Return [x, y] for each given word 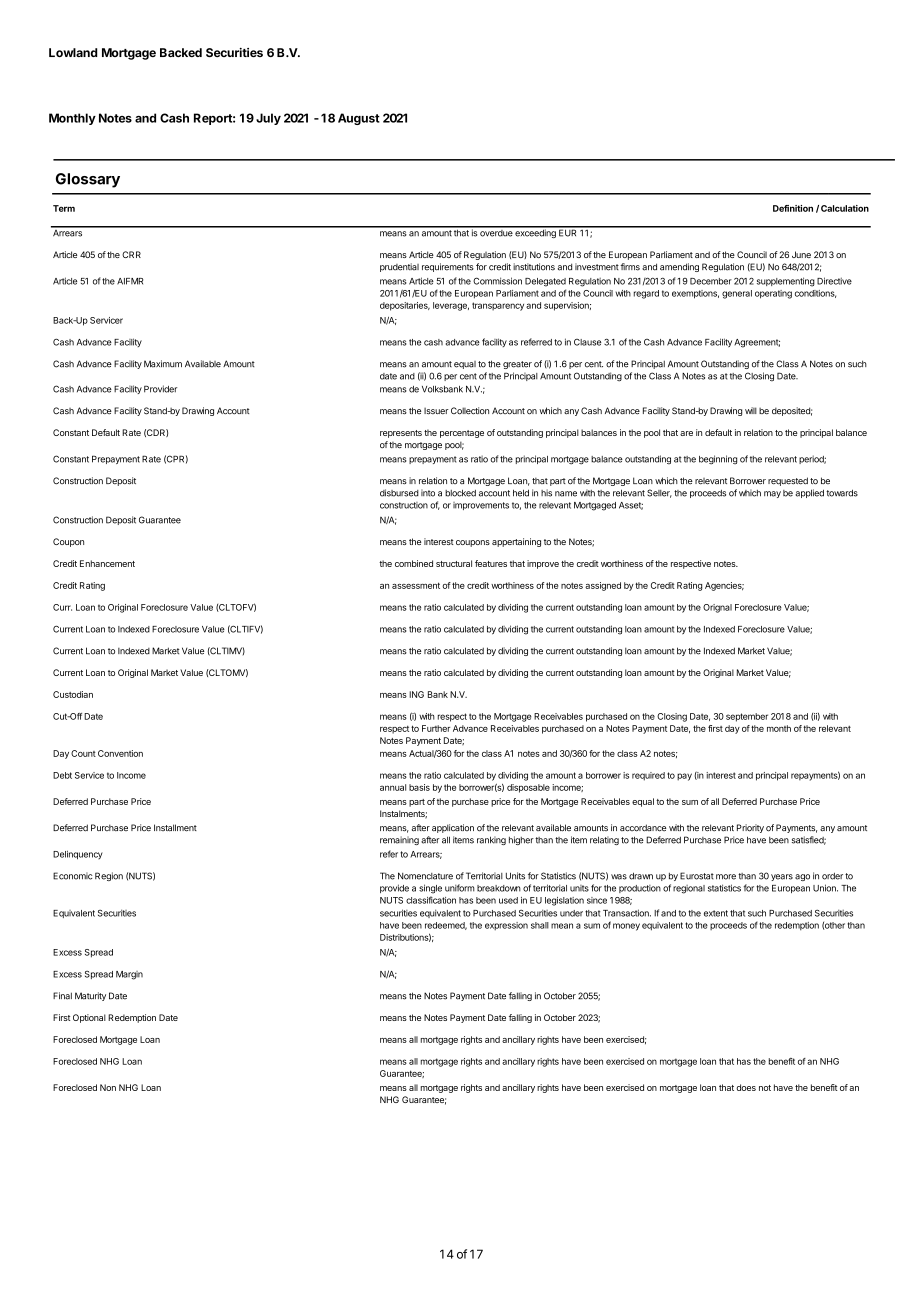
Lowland [73, 52]
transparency [498, 306]
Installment [175, 828]
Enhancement [107, 563]
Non [108, 1087]
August [359, 119]
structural [454, 563]
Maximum [163, 364]
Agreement [757, 343]
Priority [750, 828]
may [772, 494]
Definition [793, 208]
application [453, 828]
